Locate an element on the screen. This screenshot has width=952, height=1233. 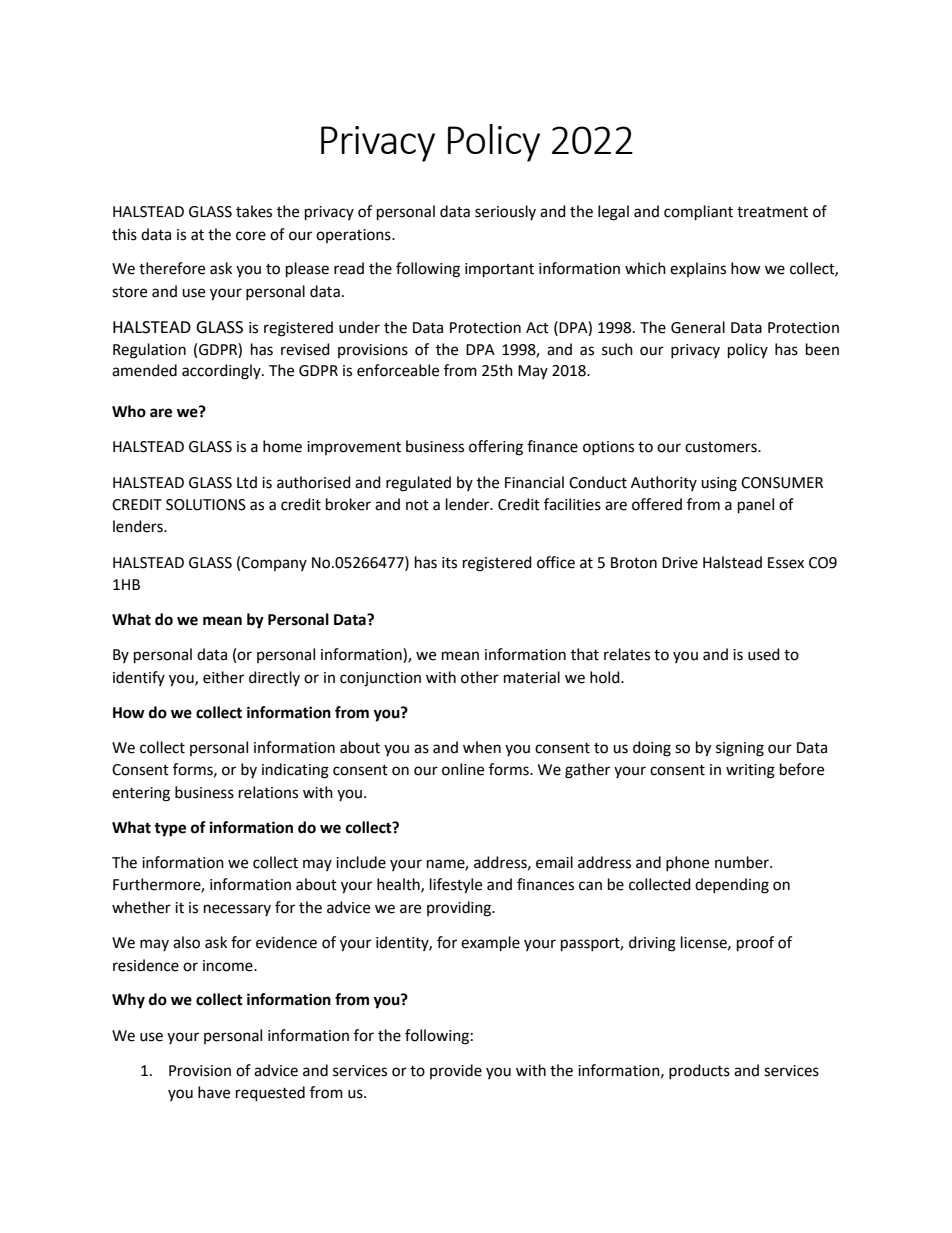
relations is located at coordinates (268, 792).
